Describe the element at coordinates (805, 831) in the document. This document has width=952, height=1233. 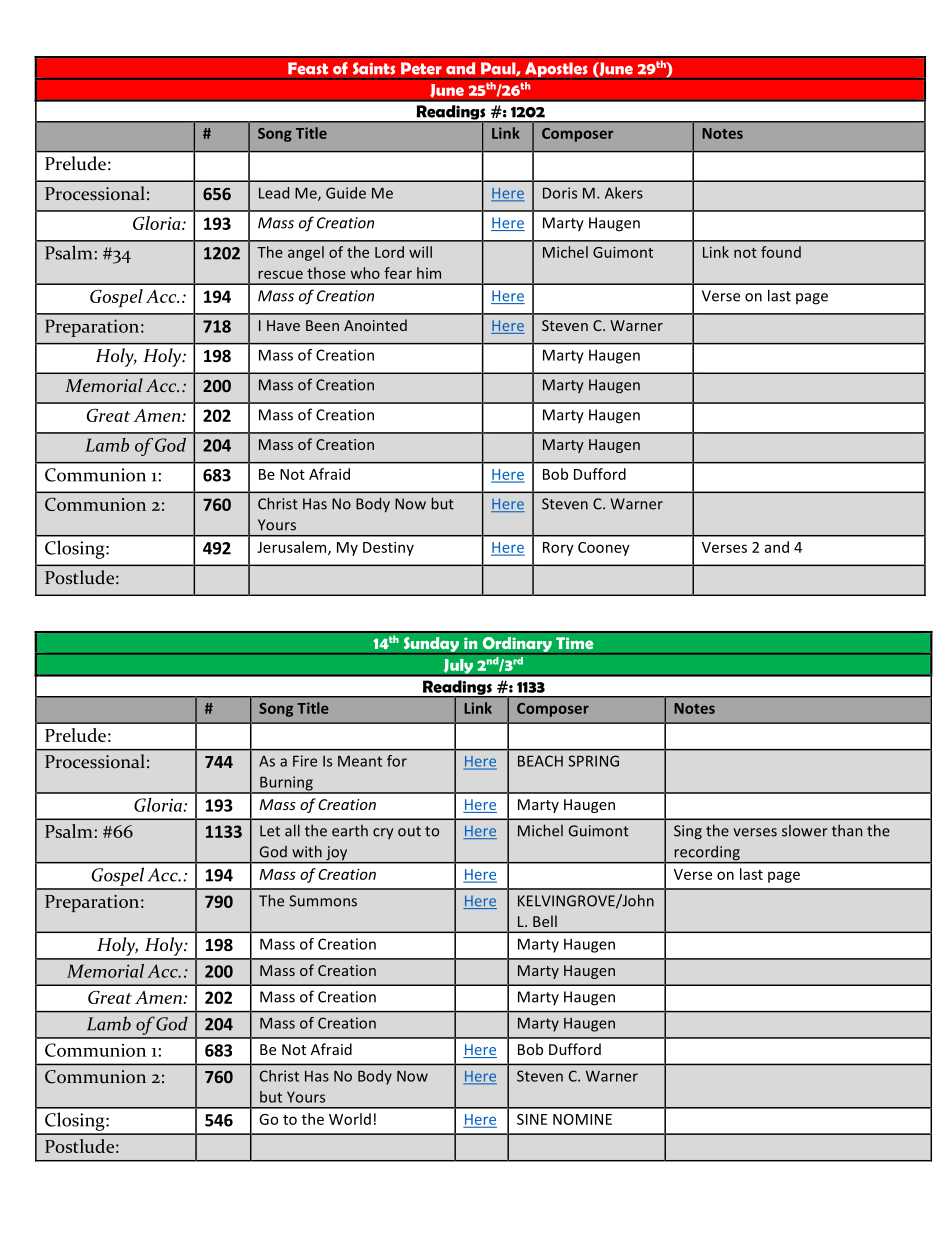
I see `slower` at that location.
